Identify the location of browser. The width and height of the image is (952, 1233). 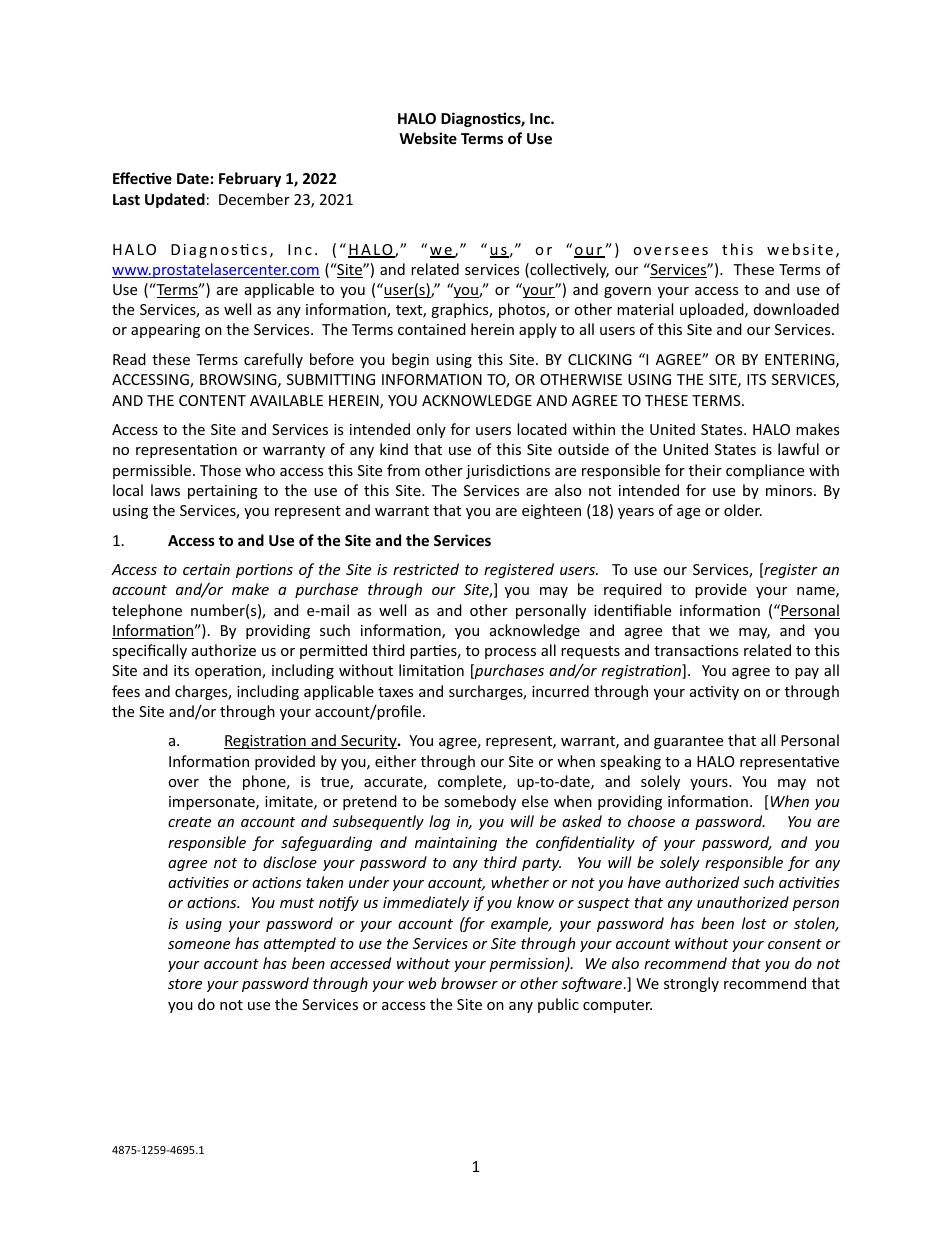
(469, 983).
